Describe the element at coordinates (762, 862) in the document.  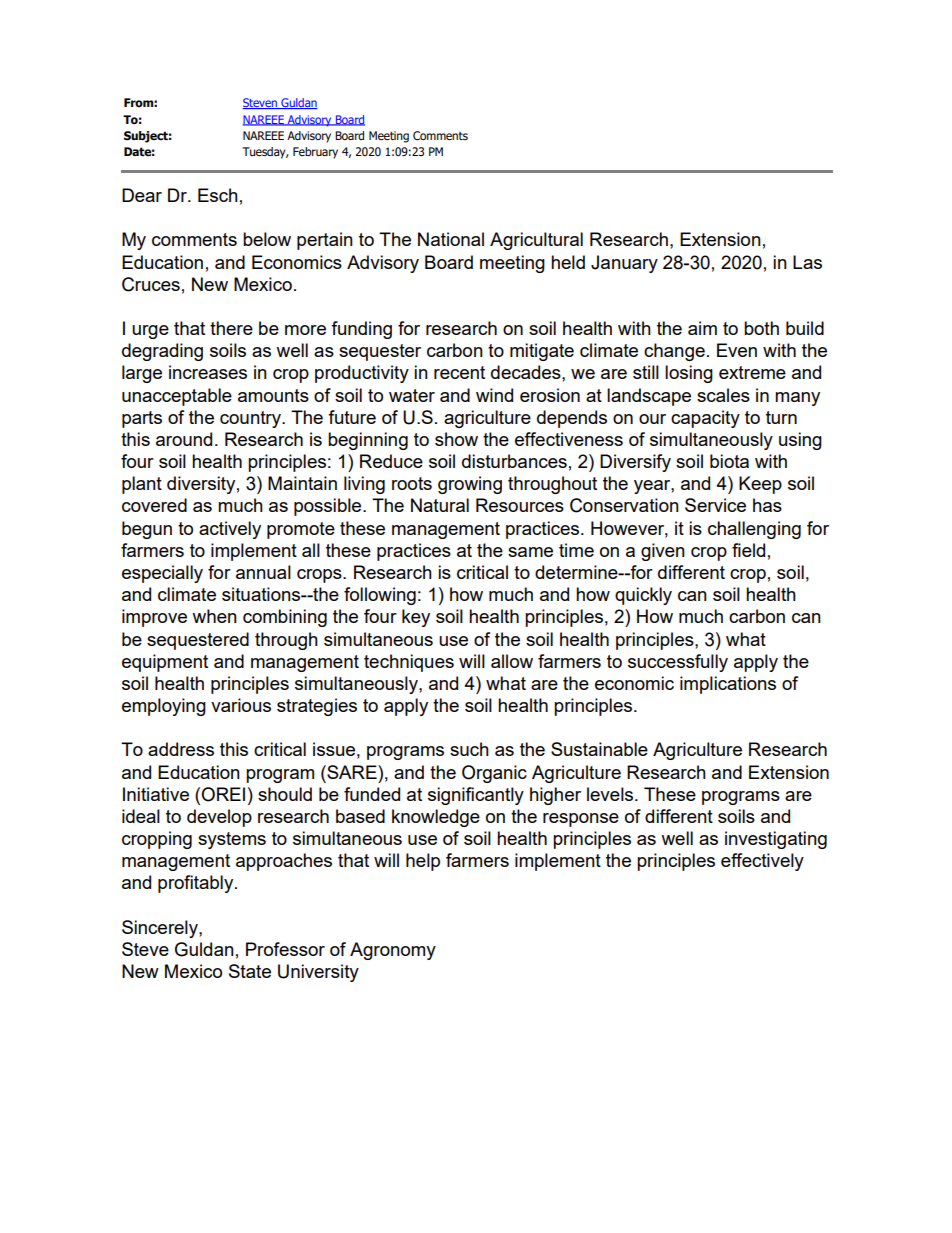
I see `effectively` at that location.
